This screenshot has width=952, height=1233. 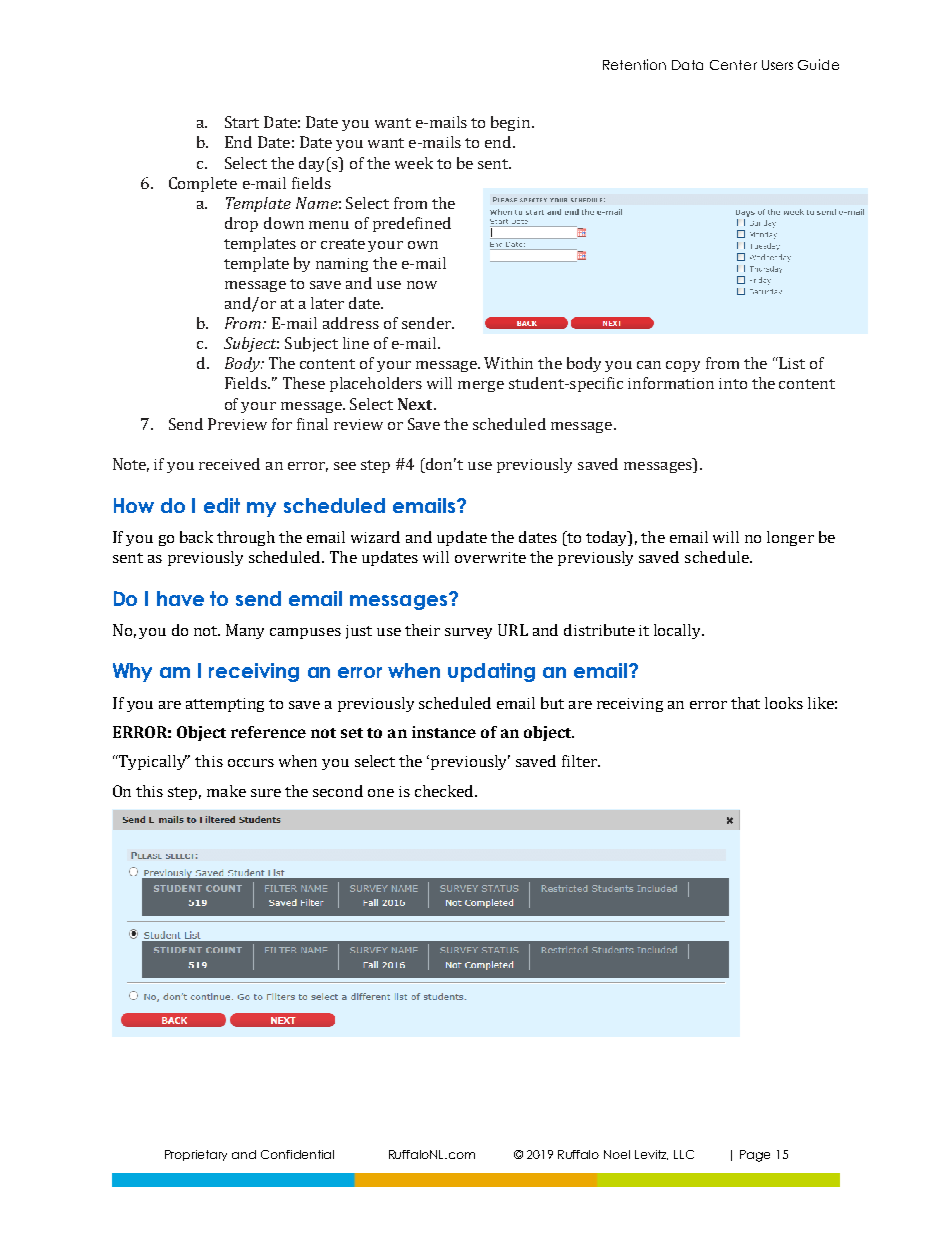 What do you see at coordinates (196, 1155) in the screenshot?
I see `Proprietary` at bounding box center [196, 1155].
